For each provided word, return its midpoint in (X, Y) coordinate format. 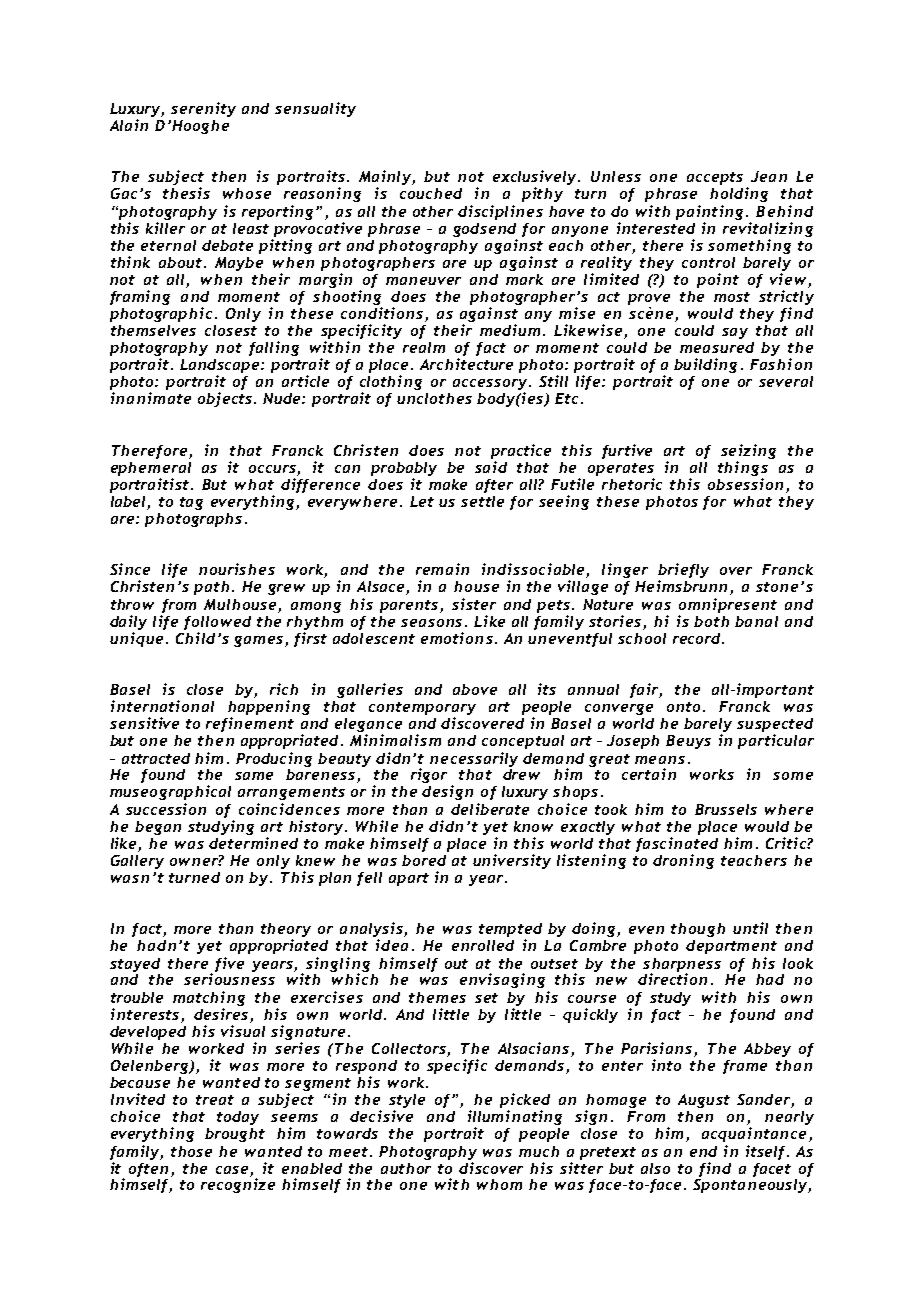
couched (431, 193)
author (406, 1168)
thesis (186, 193)
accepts (715, 178)
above (475, 689)
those (191, 1151)
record (696, 638)
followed (217, 623)
